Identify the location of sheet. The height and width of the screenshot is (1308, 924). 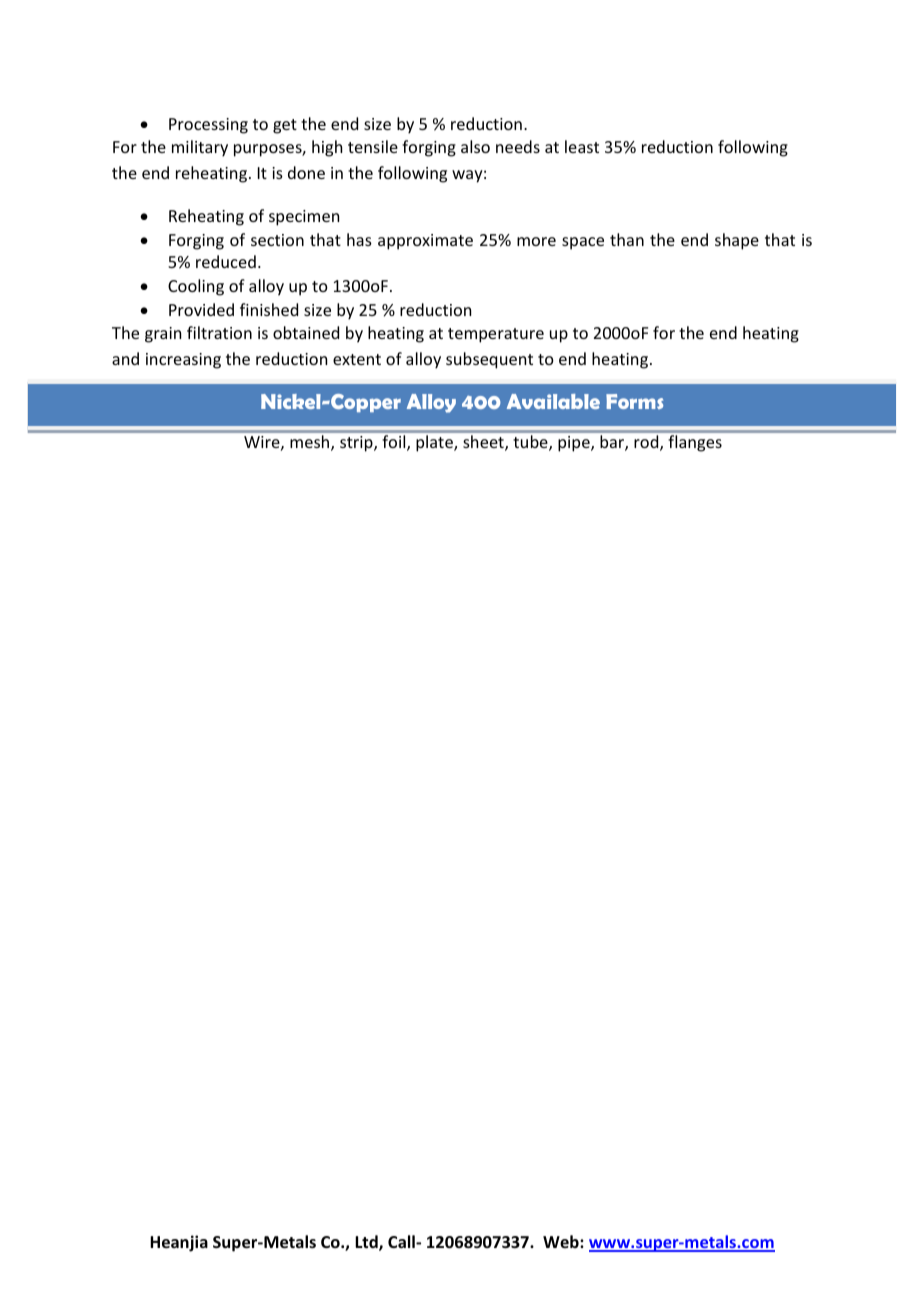
(484, 443).
